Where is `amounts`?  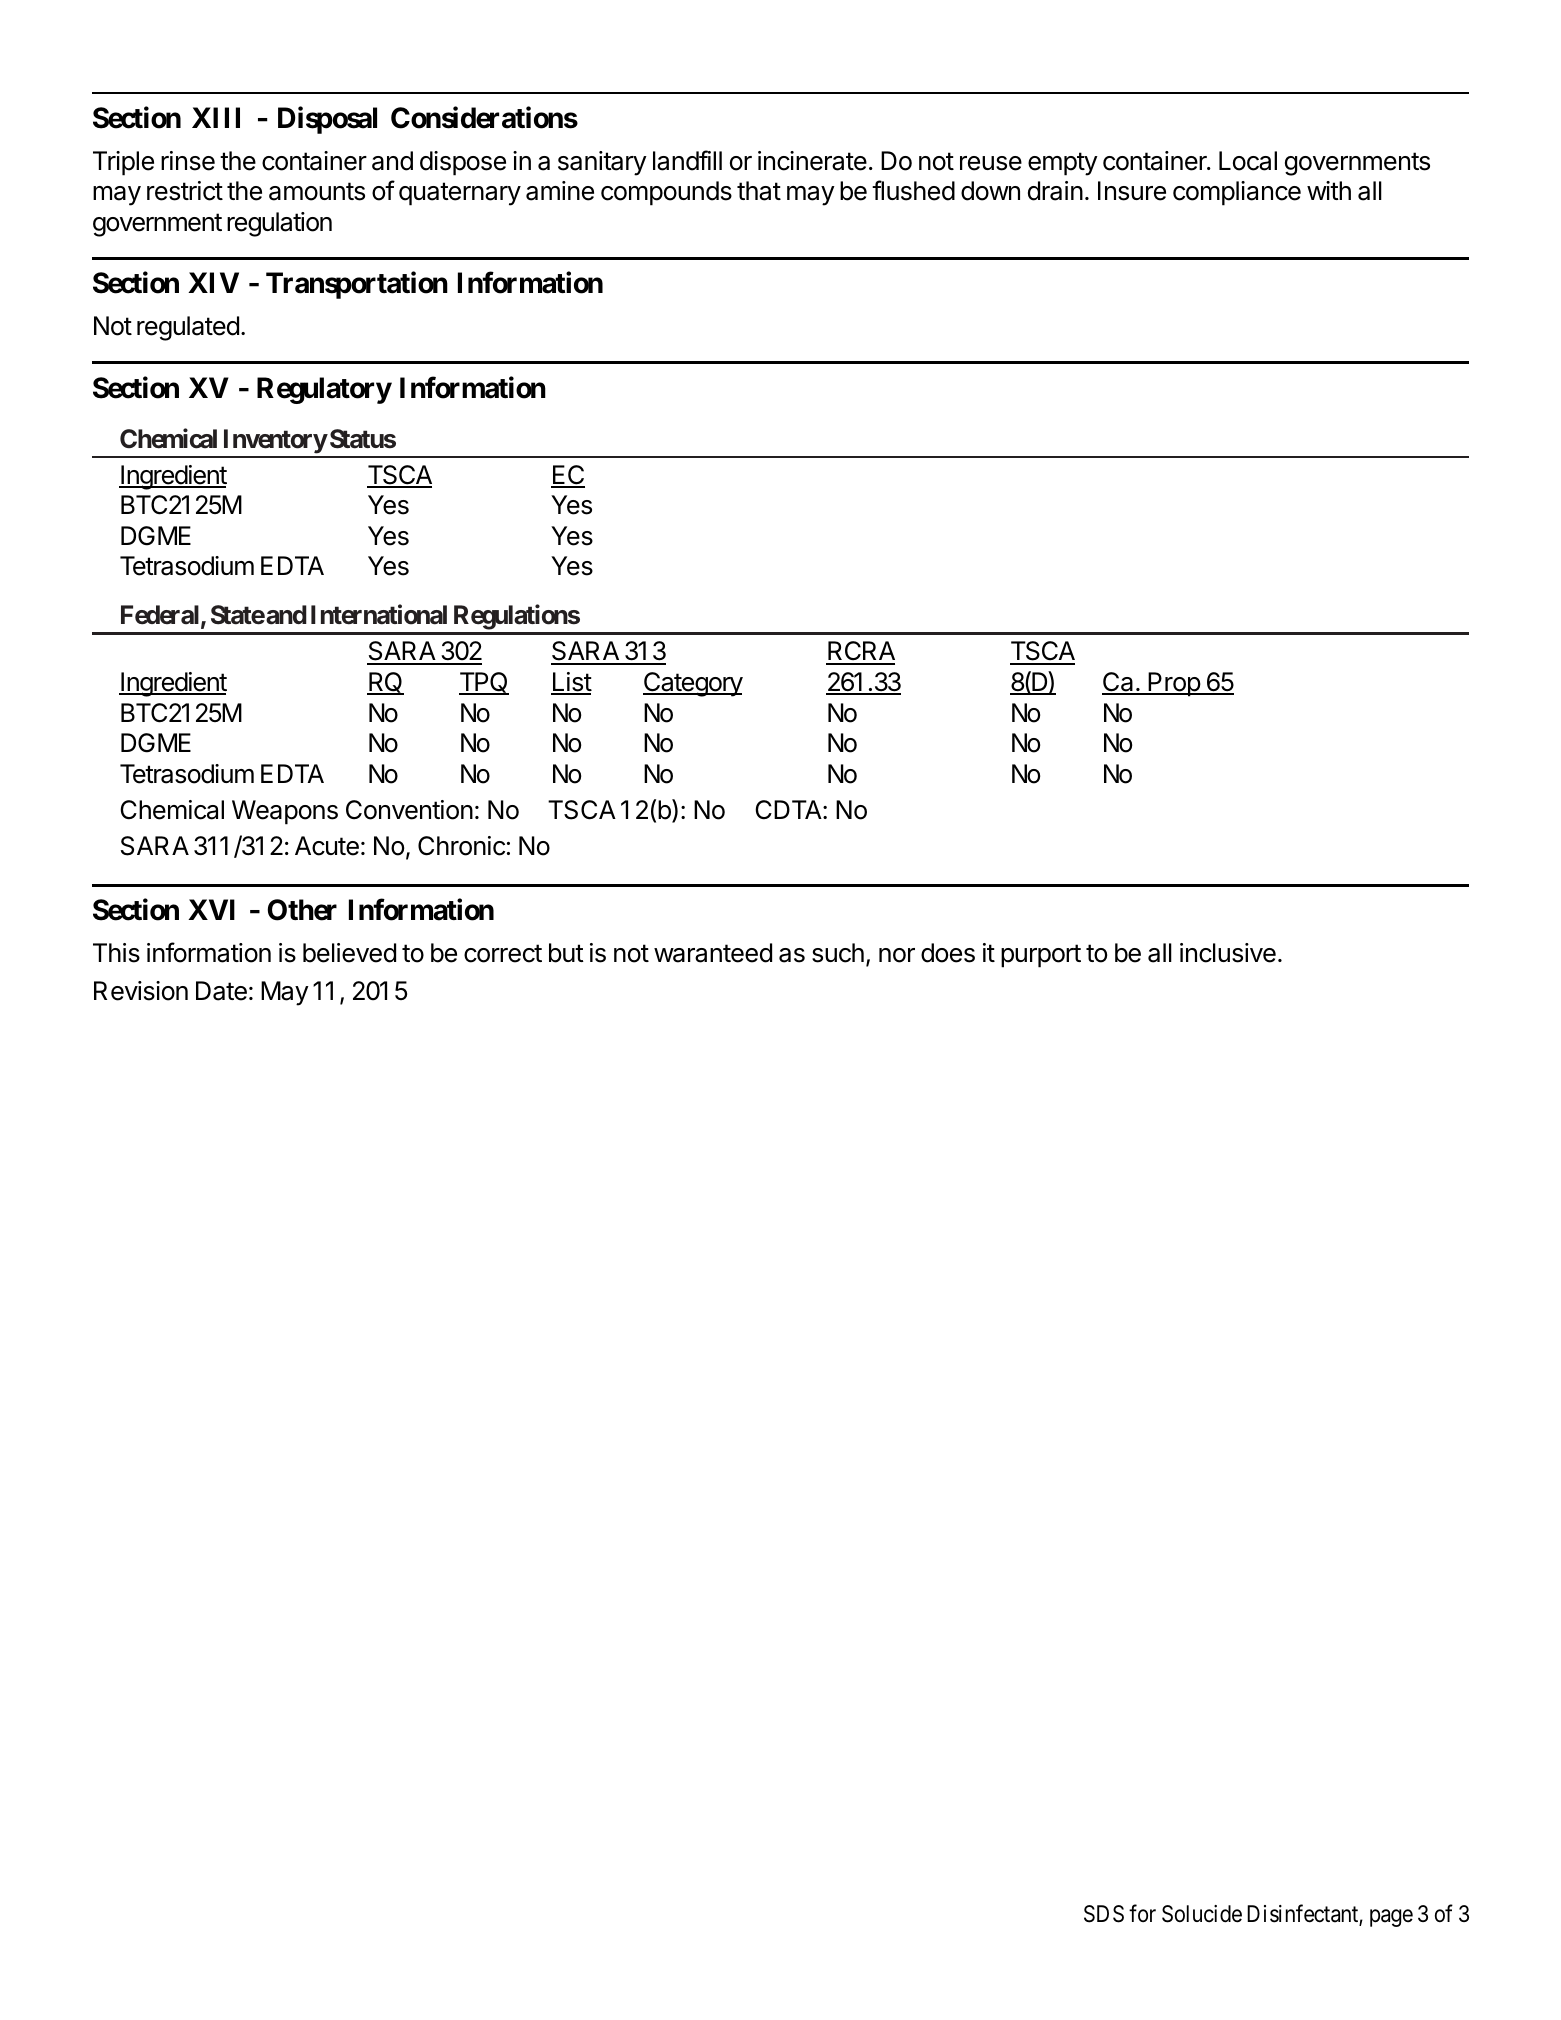
amounts is located at coordinates (317, 191).
